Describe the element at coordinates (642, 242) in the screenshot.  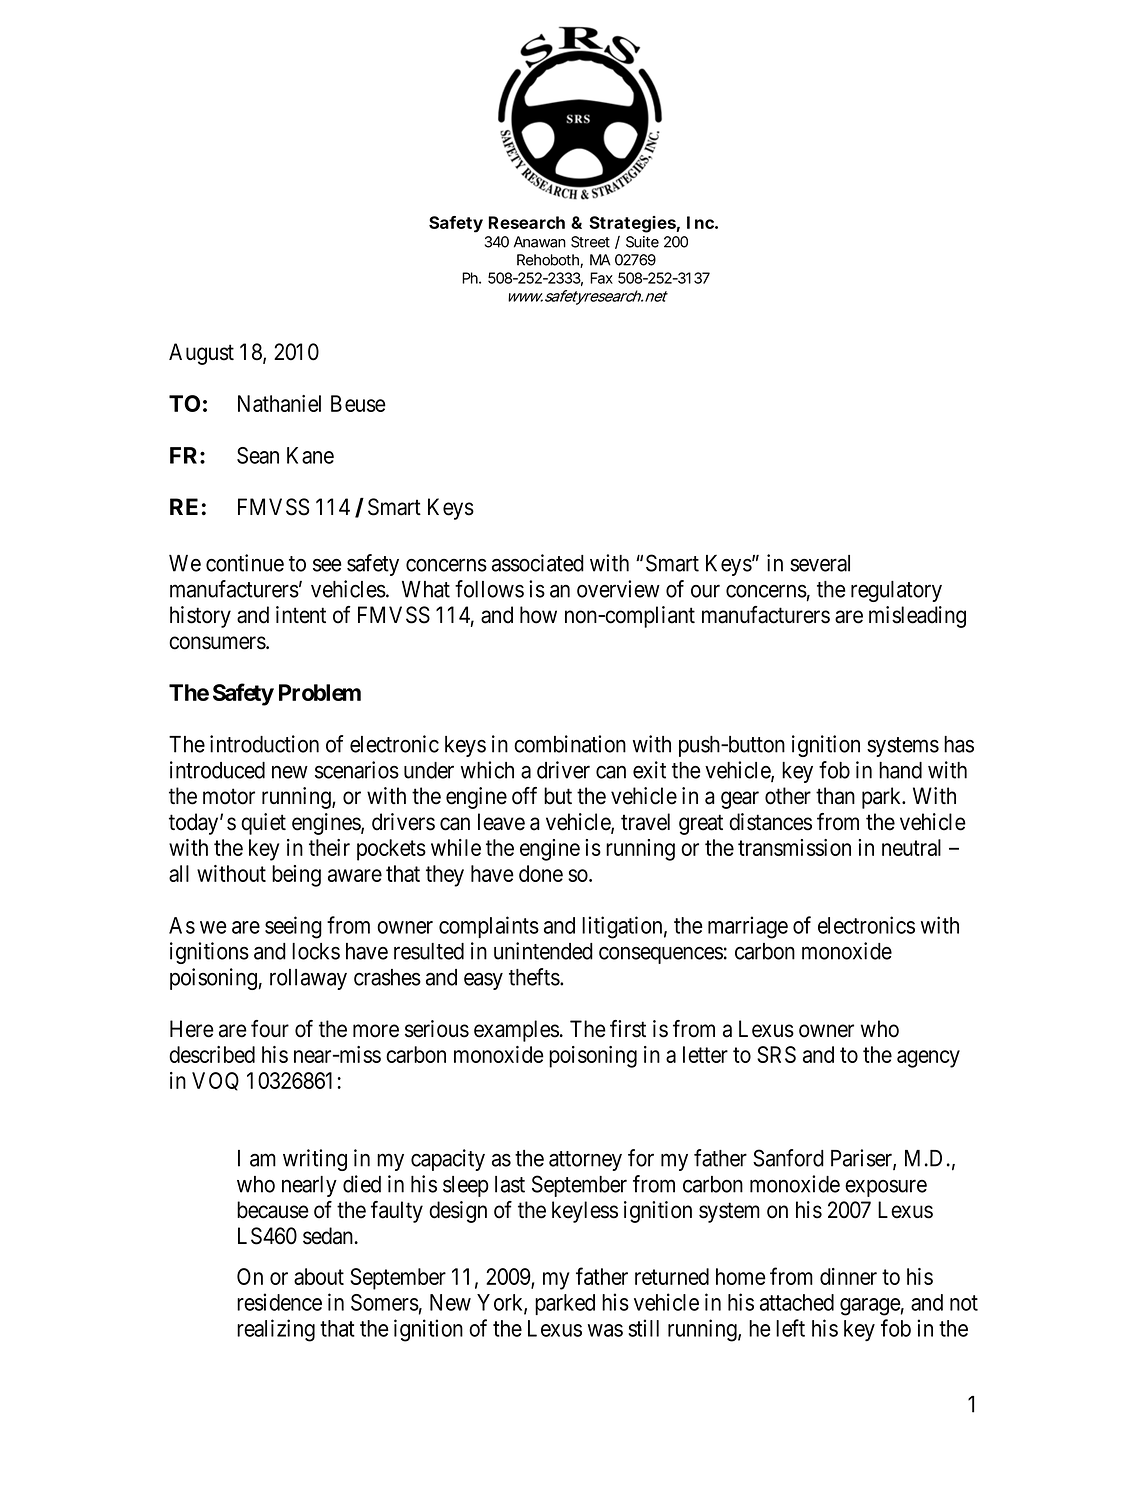
I see `Suite` at that location.
